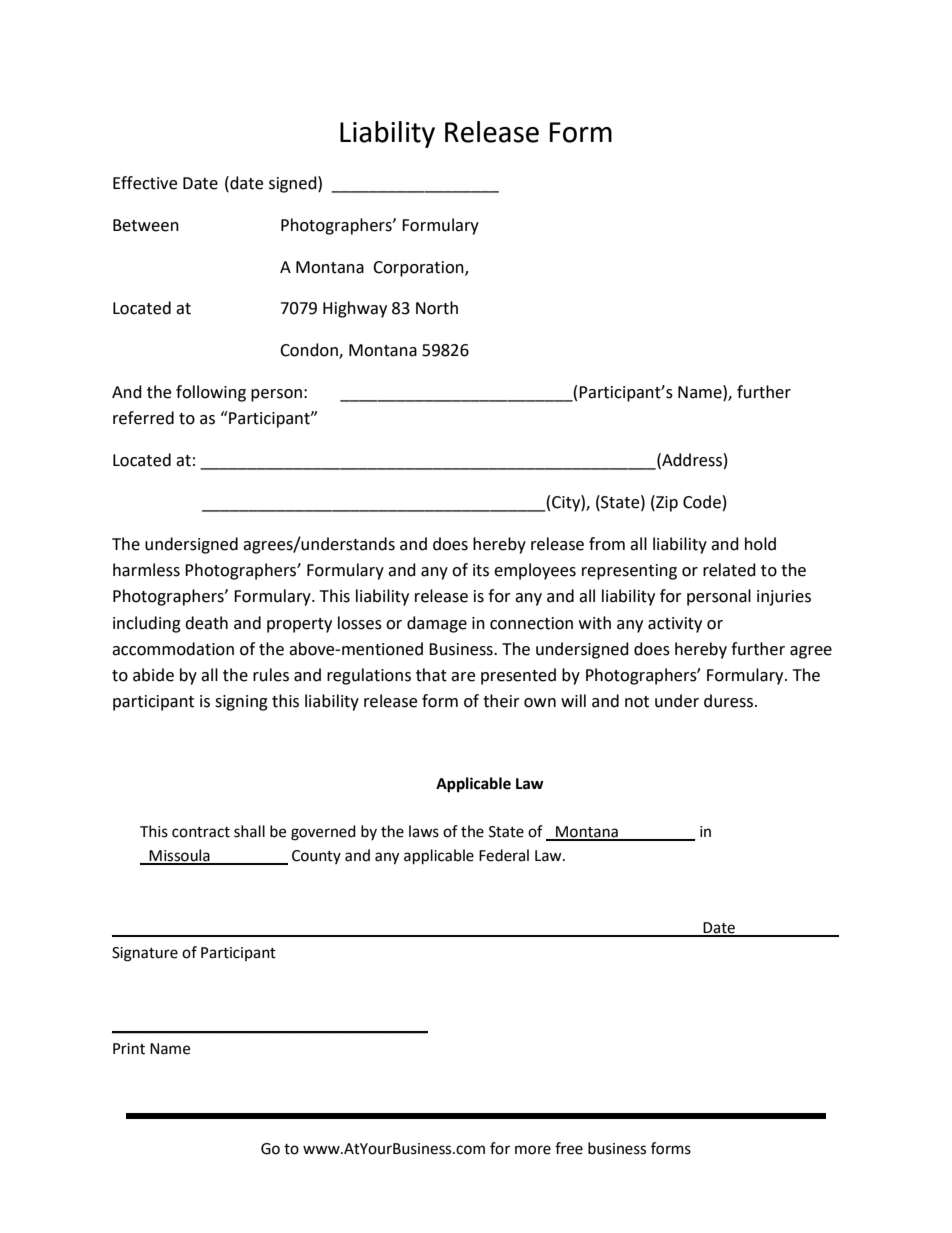  What do you see at coordinates (702, 502) in the screenshot?
I see `Code` at bounding box center [702, 502].
